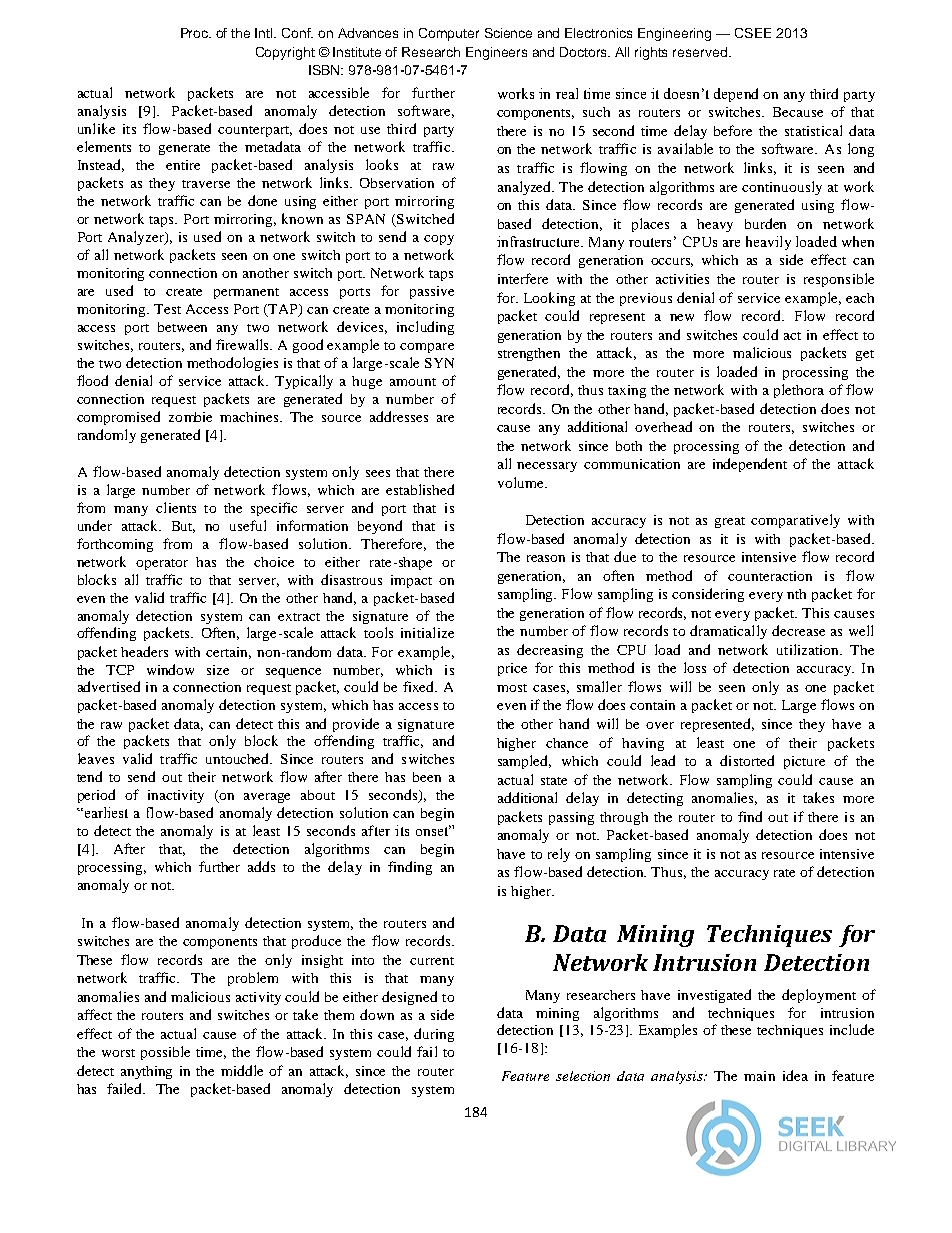  Describe the element at coordinates (799, 391) in the document. I see `plethora` at that location.
